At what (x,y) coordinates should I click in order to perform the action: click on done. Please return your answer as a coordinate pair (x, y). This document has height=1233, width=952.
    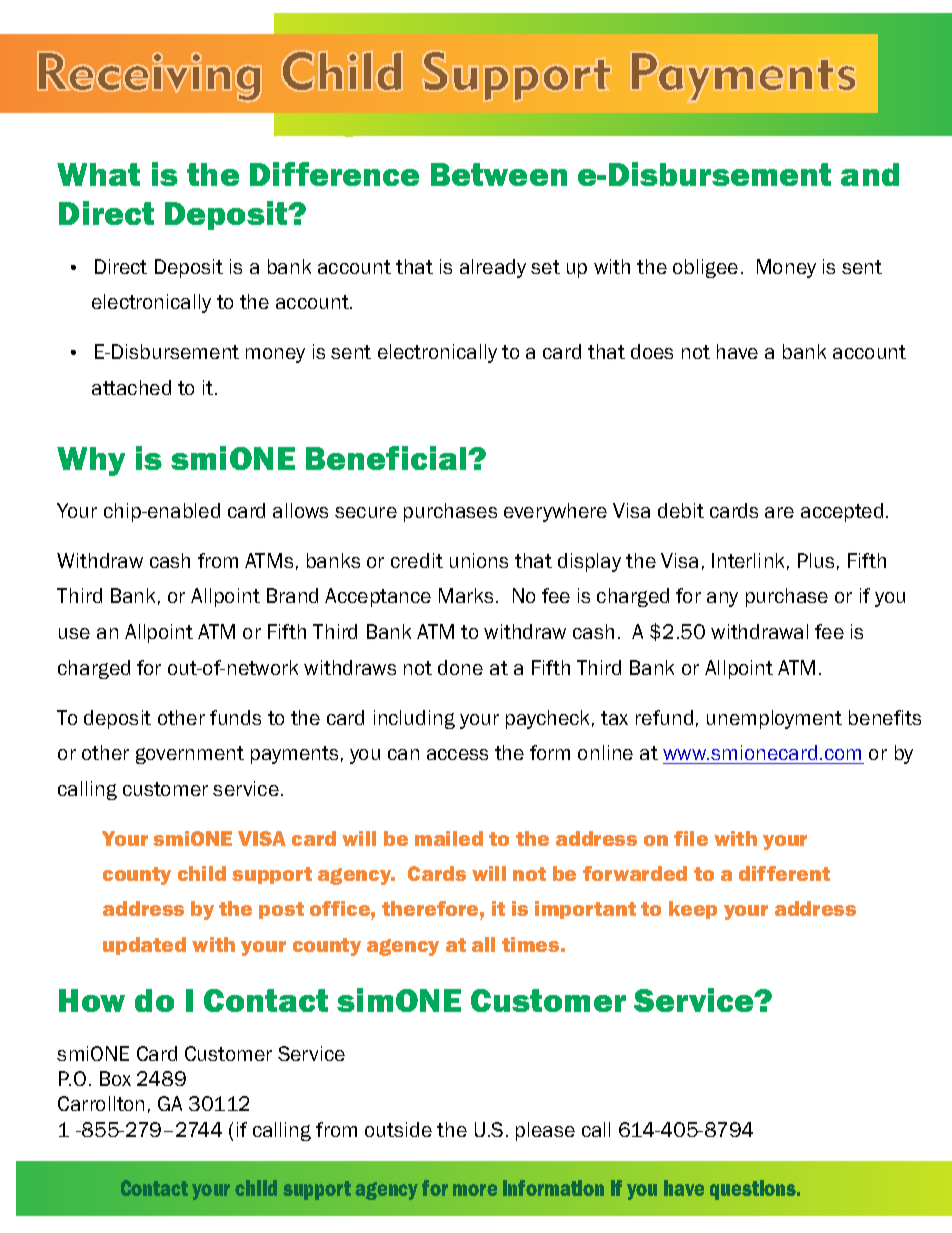
    Looking at the image, I should click on (460, 667).
